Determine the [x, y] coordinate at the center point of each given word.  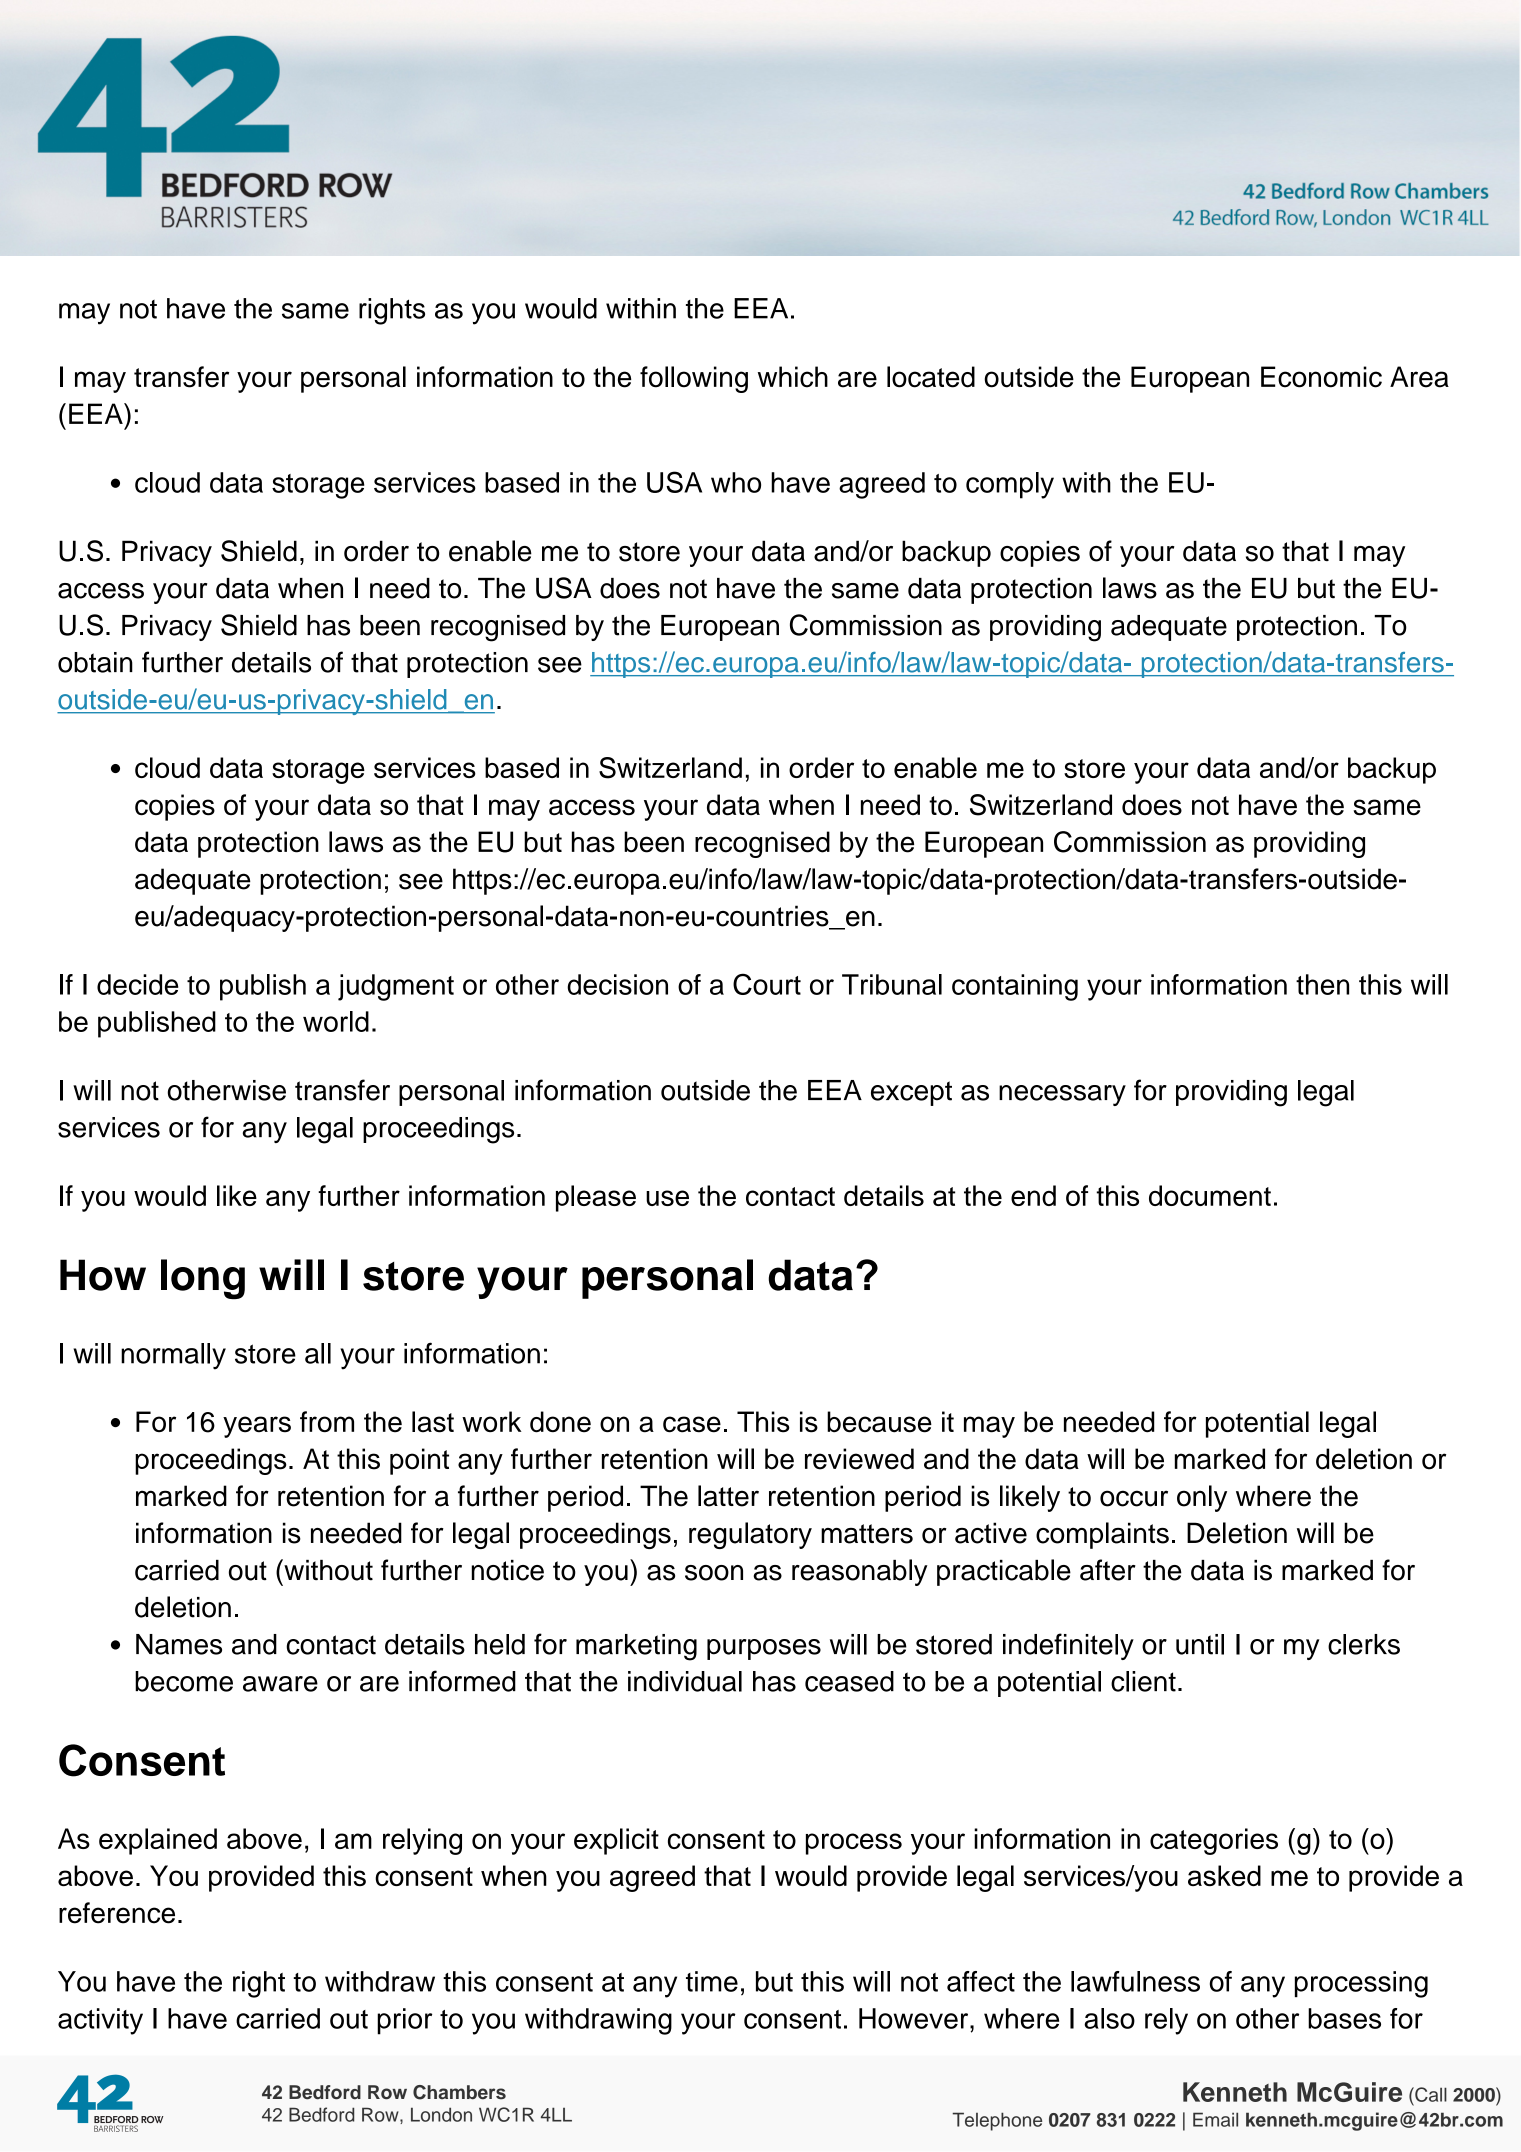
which [793, 377]
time [712, 1981]
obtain [95, 662]
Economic [1321, 377]
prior [404, 2021]
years [257, 1427]
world [336, 1021]
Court [767, 984]
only [1202, 1498]
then [1322, 984]
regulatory [750, 1535]
